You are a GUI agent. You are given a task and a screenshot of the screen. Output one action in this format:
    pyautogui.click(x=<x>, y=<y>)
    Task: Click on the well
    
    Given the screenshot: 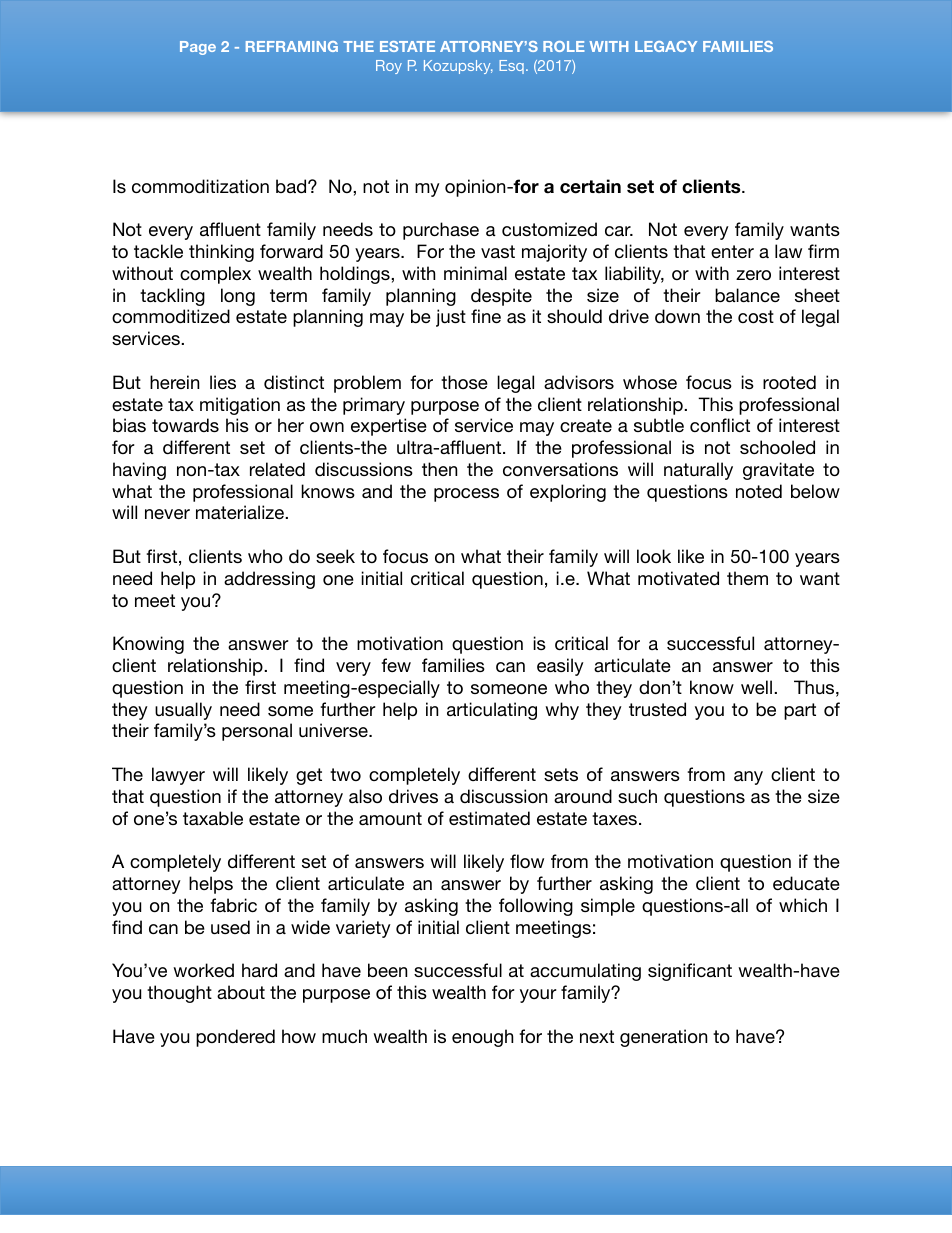 What is the action you would take?
    pyautogui.click(x=756, y=687)
